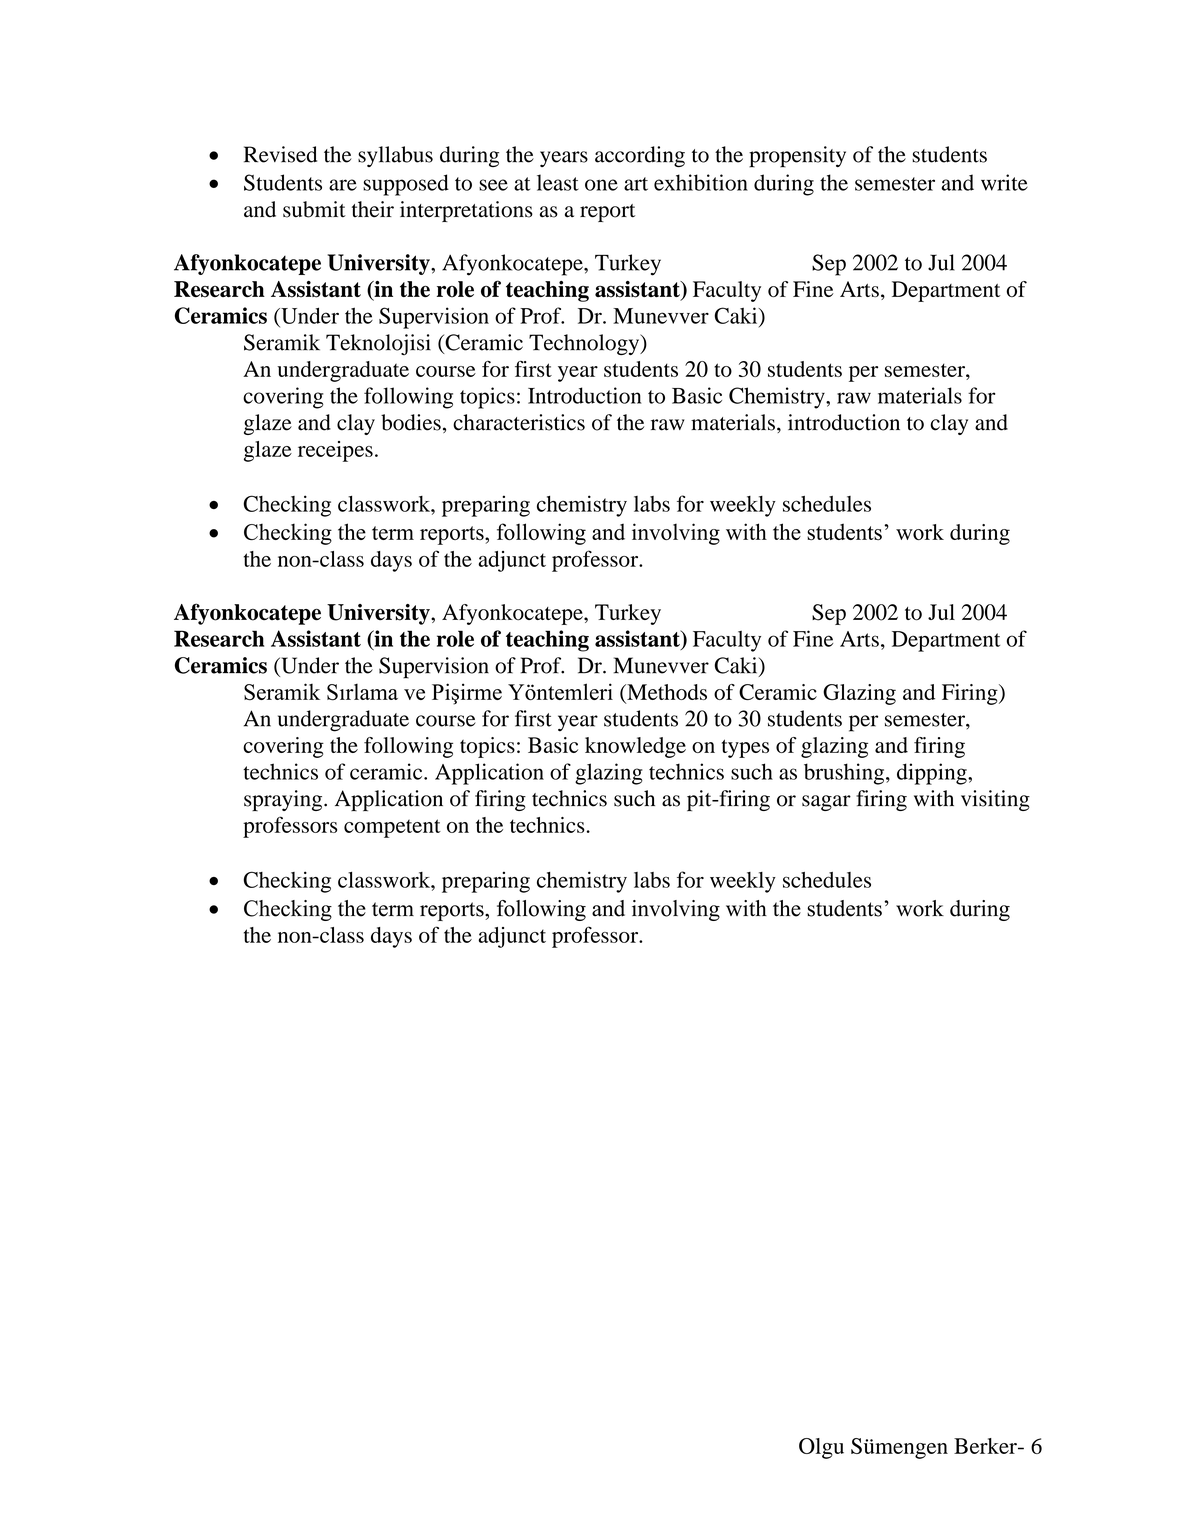 The width and height of the screenshot is (1181, 1528). I want to click on according, so click(640, 156).
